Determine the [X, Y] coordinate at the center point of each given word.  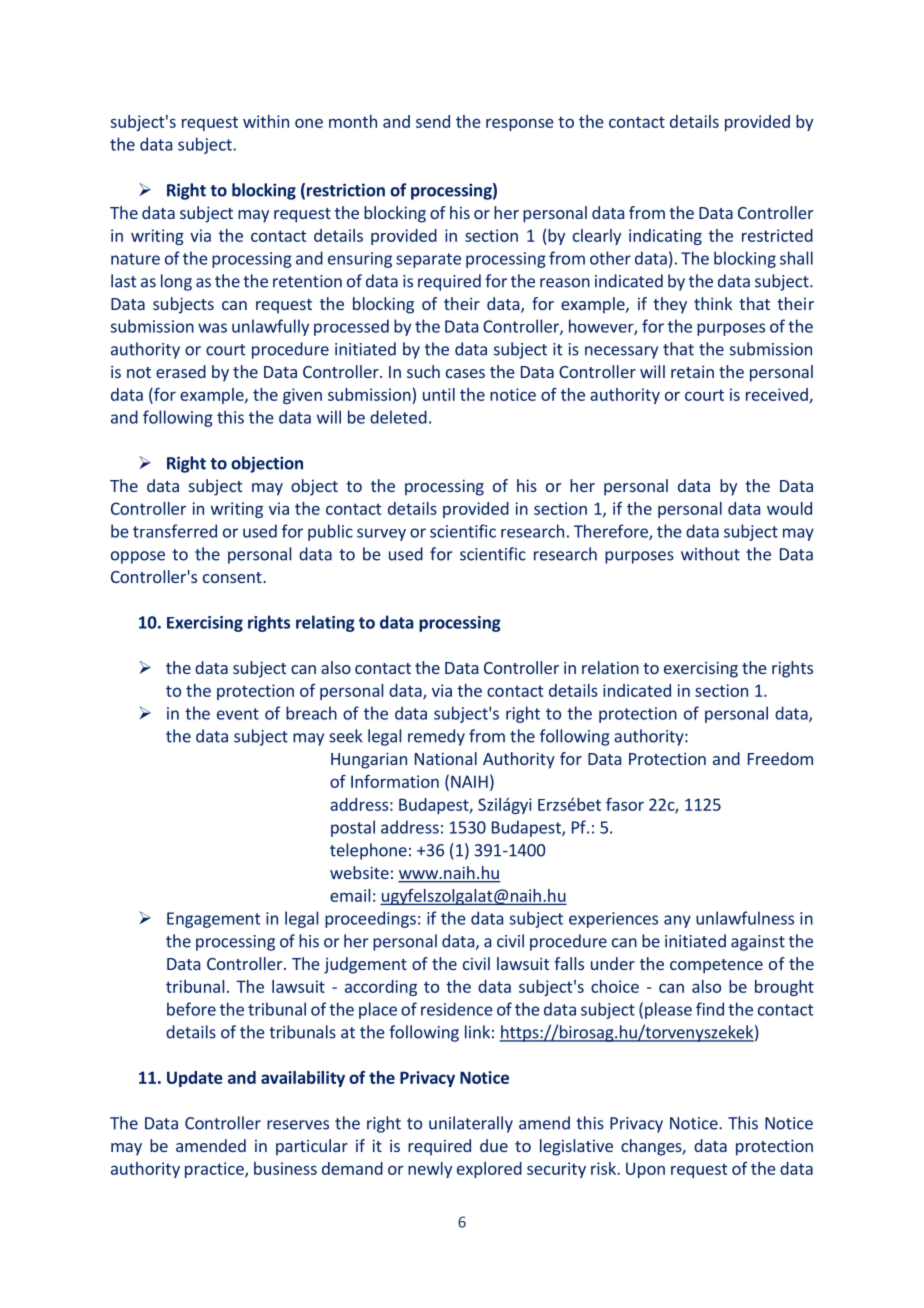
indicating [665, 237]
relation [610, 667]
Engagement [213, 920]
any [677, 921]
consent [233, 577]
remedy [436, 737]
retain [692, 371]
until [439, 394]
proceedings [370, 919]
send [433, 121]
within [266, 121]
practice [215, 1170]
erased [181, 371]
